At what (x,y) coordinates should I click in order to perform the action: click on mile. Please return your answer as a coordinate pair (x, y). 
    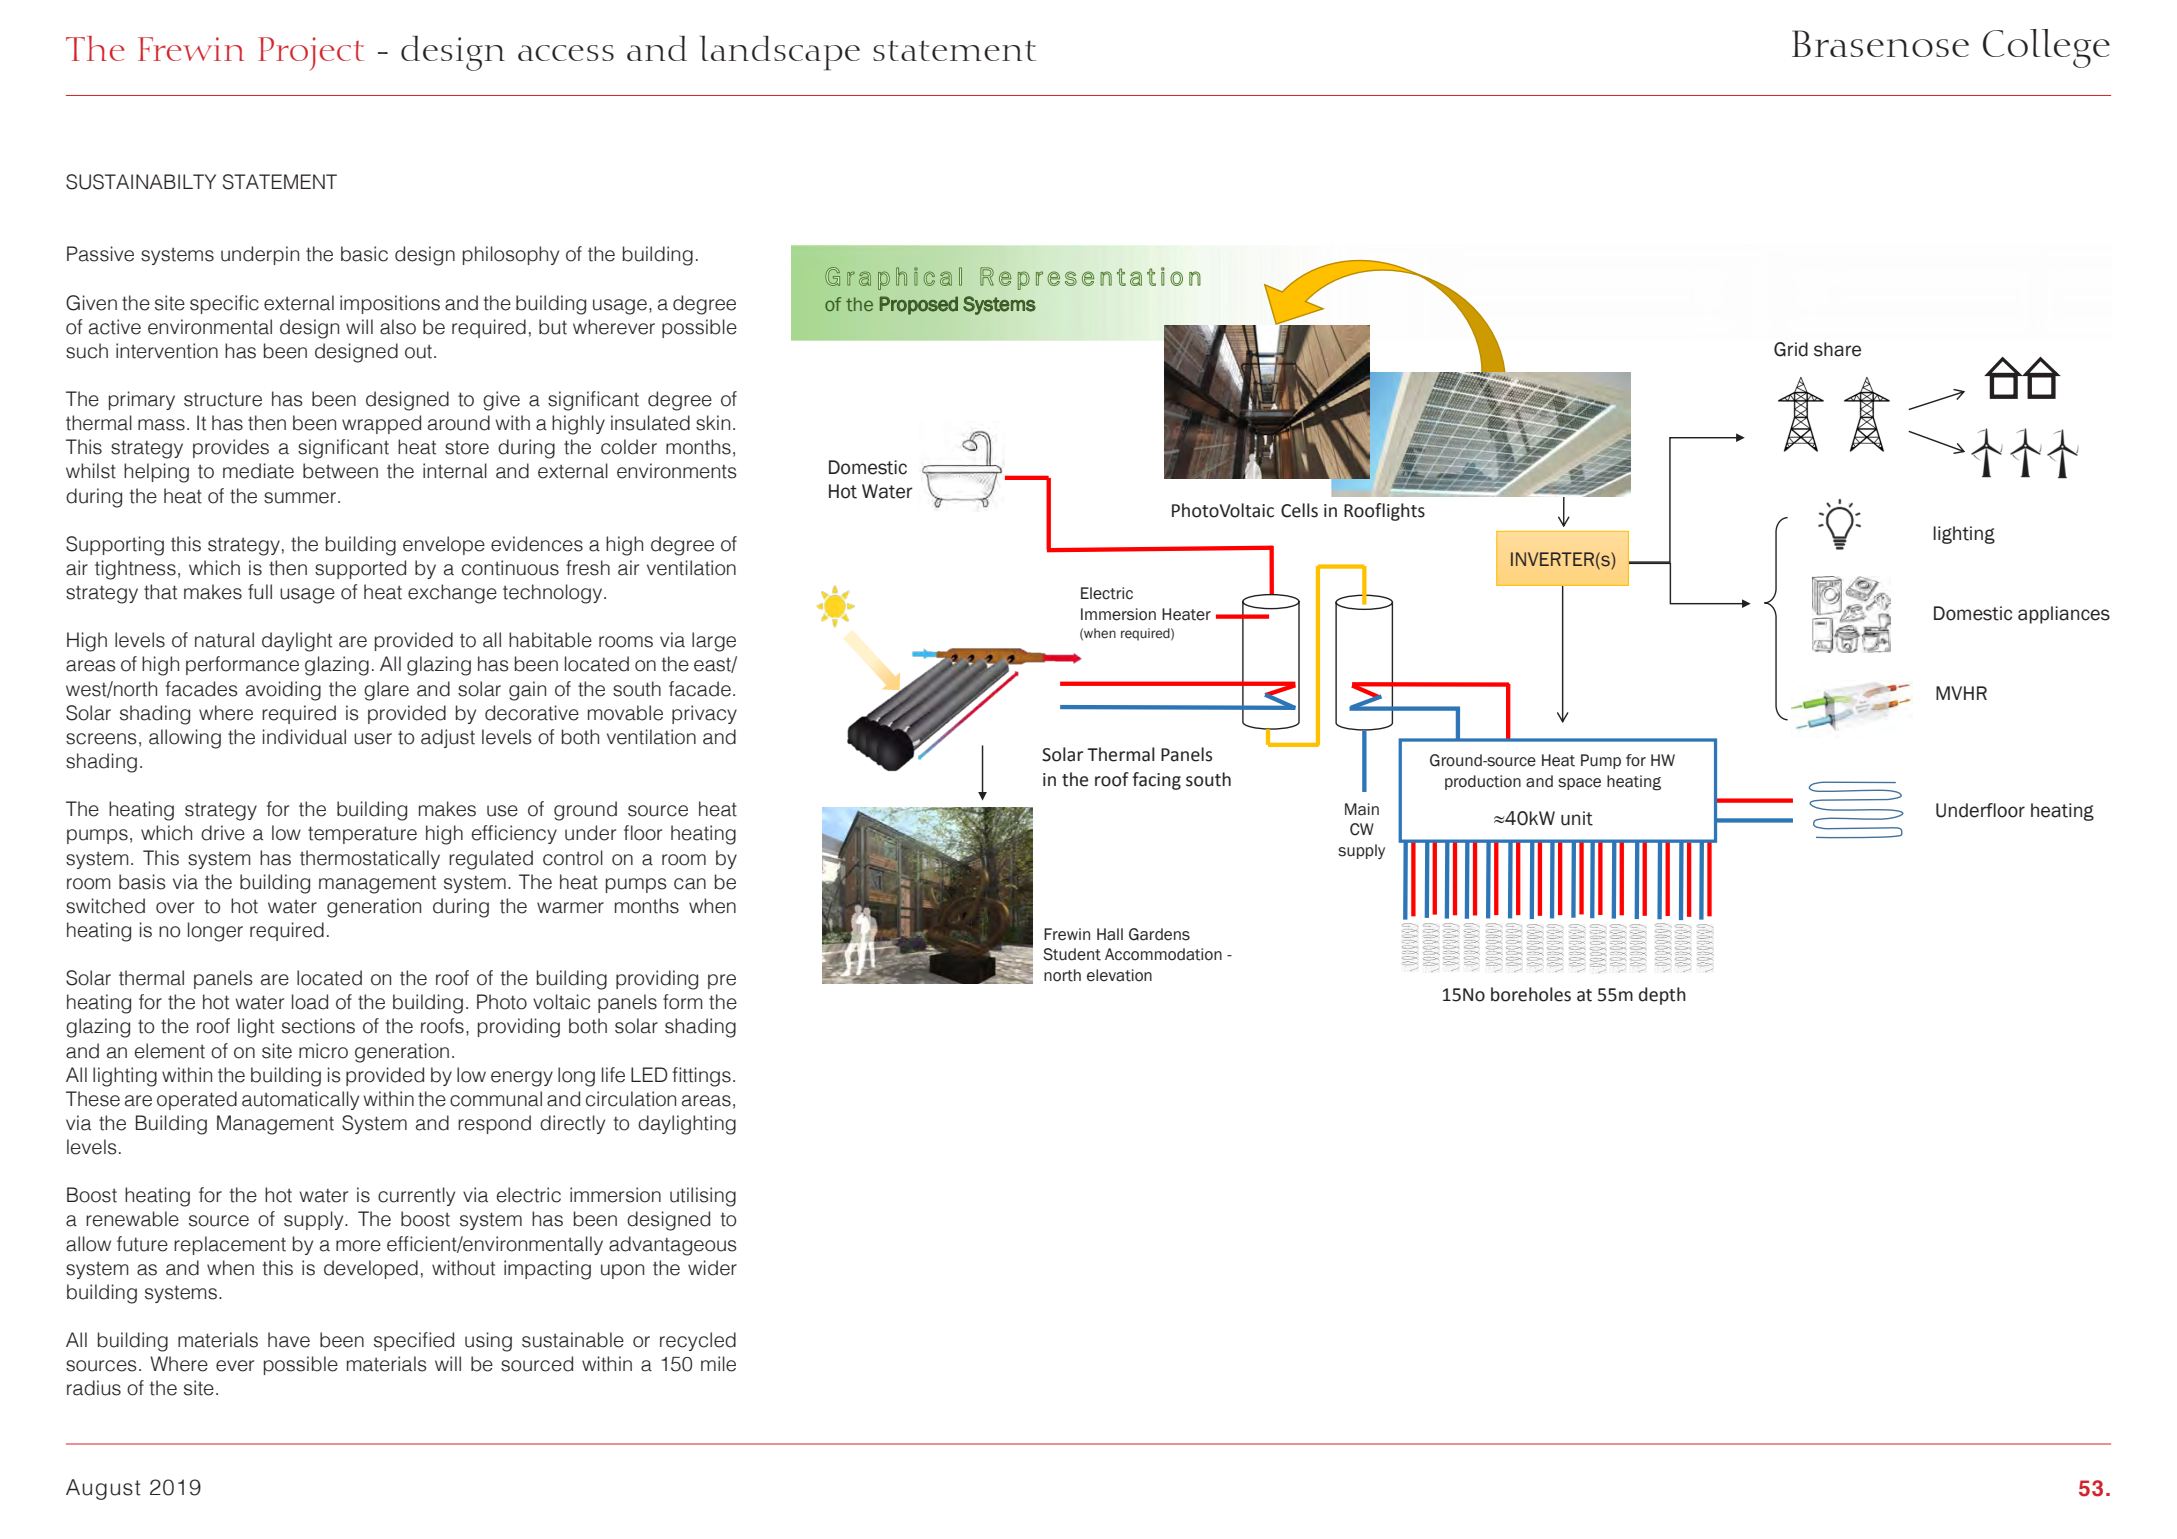
    Looking at the image, I should click on (718, 1364).
